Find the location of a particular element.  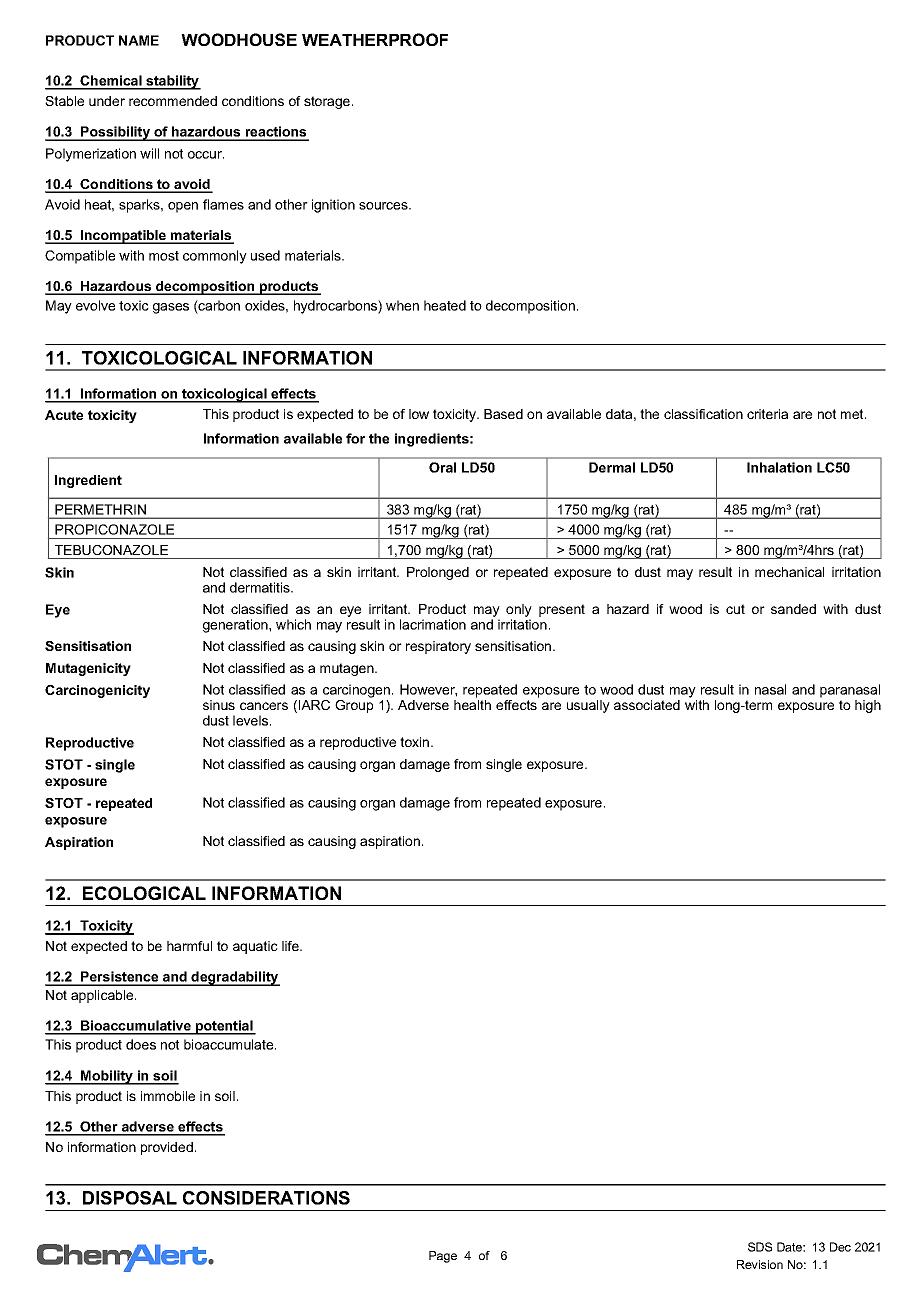

toxin is located at coordinates (416, 742).
